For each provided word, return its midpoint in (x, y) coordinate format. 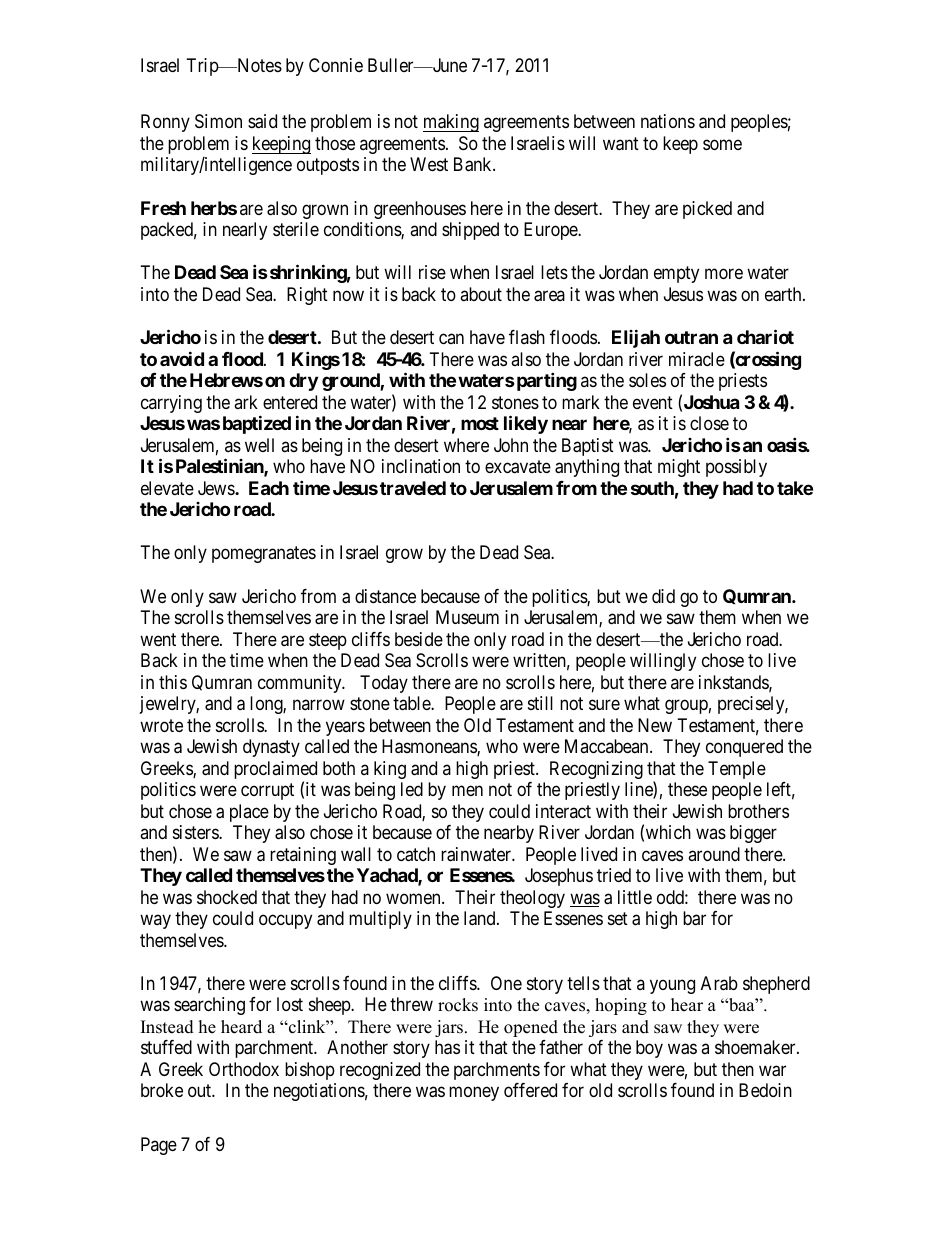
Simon (218, 121)
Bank (474, 164)
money (474, 1094)
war (772, 1071)
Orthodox (244, 1069)
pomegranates (264, 555)
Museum (467, 617)
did (663, 596)
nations (668, 121)
